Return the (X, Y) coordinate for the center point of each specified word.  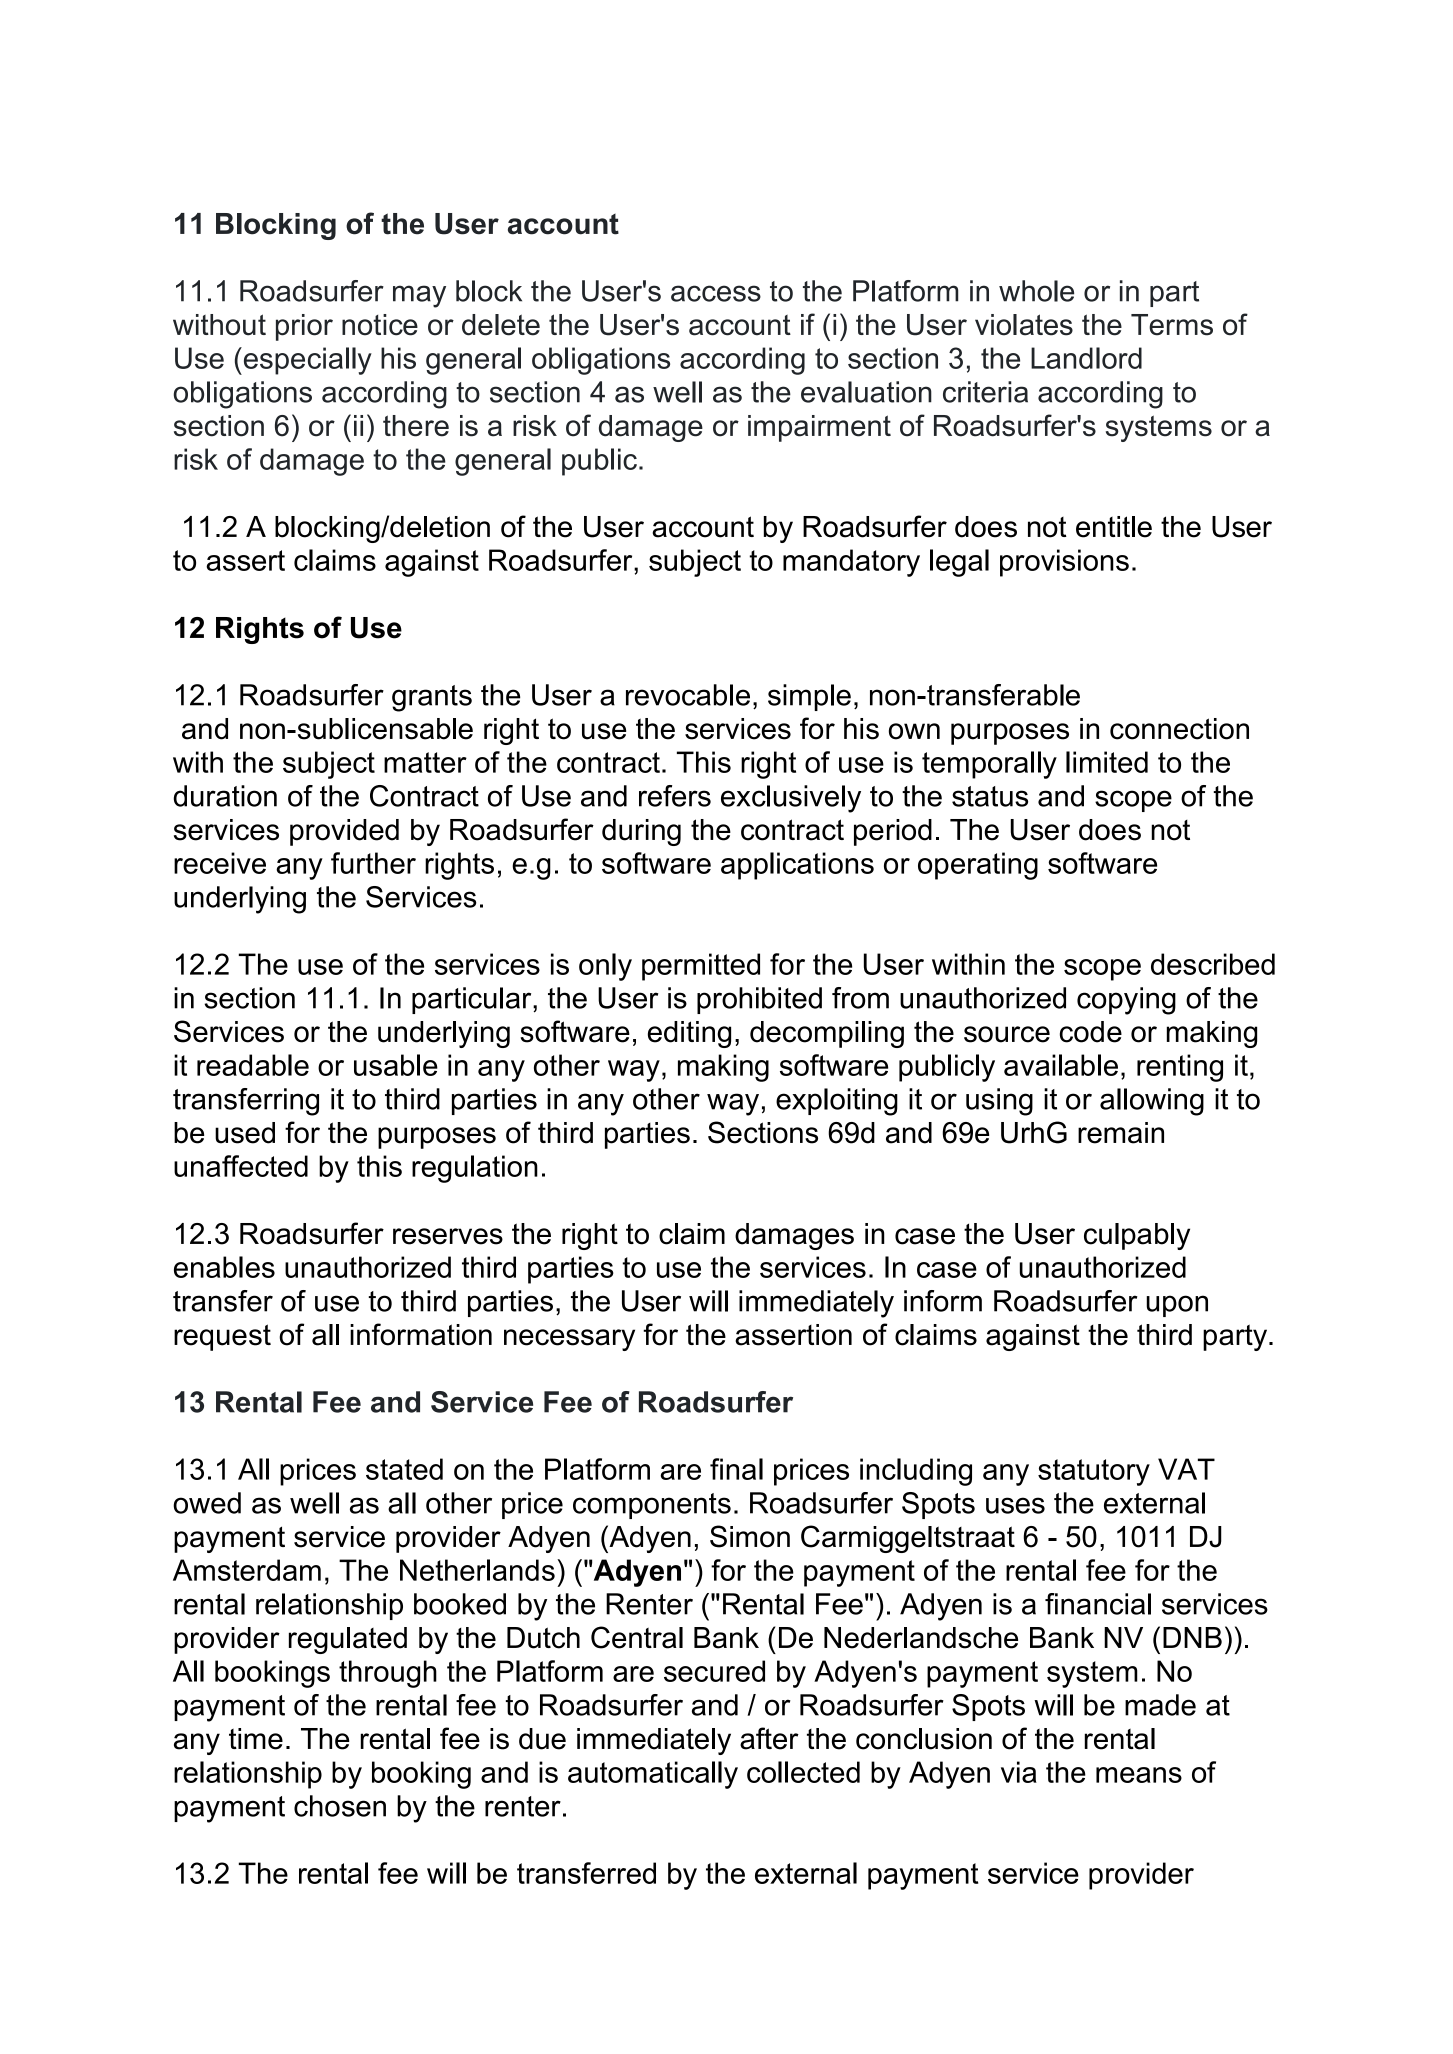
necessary (569, 1340)
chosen (340, 1806)
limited (1107, 762)
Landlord (1086, 358)
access (716, 293)
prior (304, 327)
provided (344, 832)
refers (675, 796)
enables (224, 1267)
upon (1177, 1306)
